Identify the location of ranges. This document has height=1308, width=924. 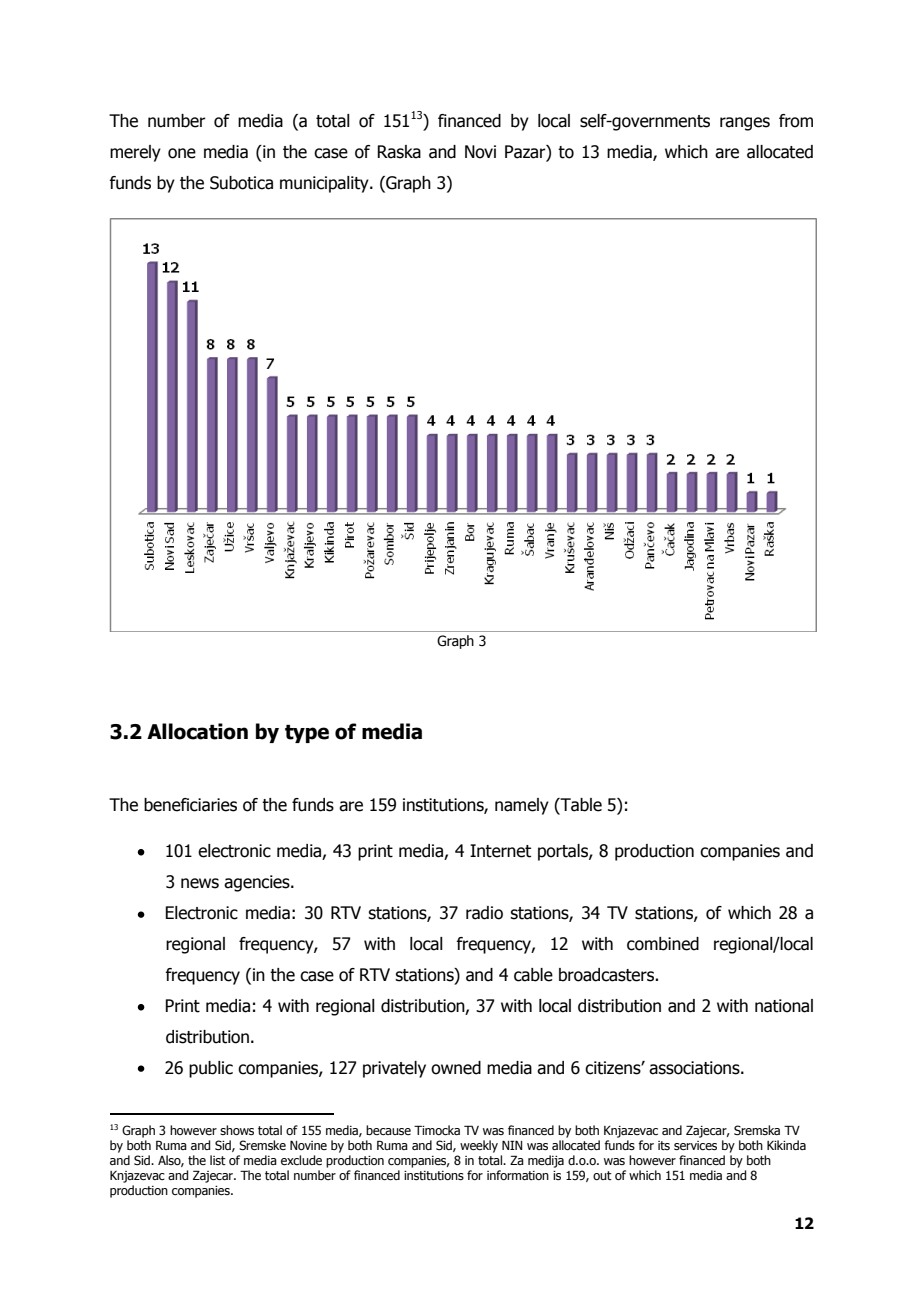
(745, 124).
